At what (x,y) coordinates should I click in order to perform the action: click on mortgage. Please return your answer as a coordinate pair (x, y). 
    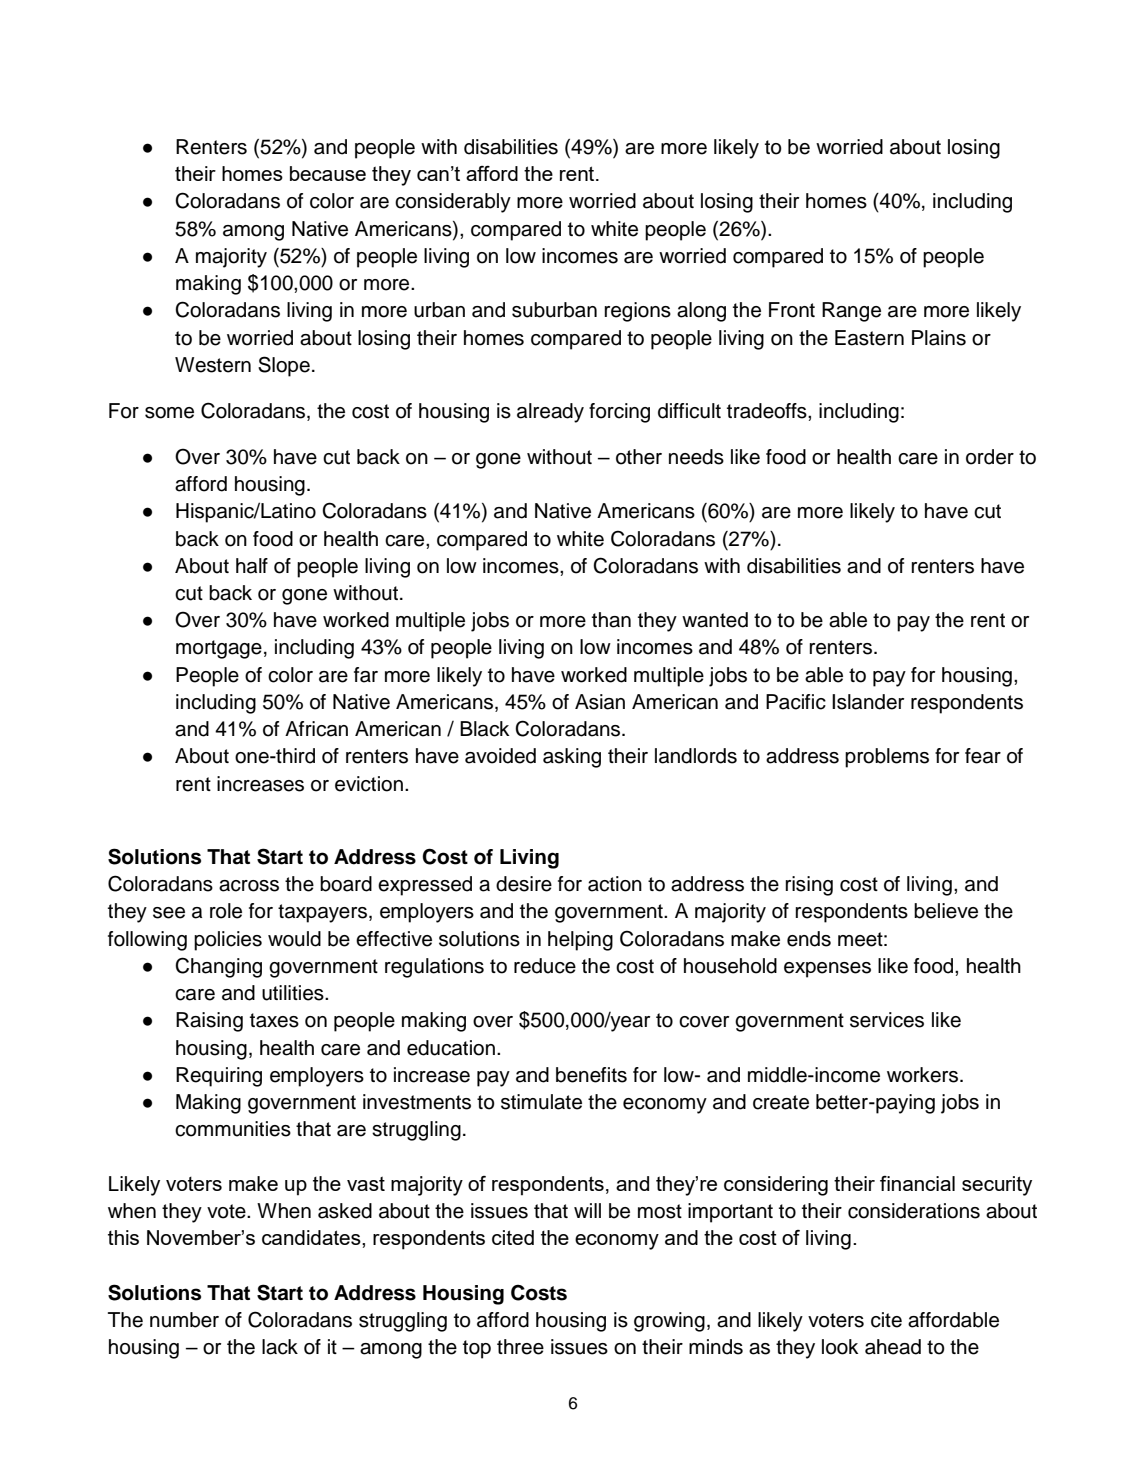
    Looking at the image, I should click on (219, 649).
